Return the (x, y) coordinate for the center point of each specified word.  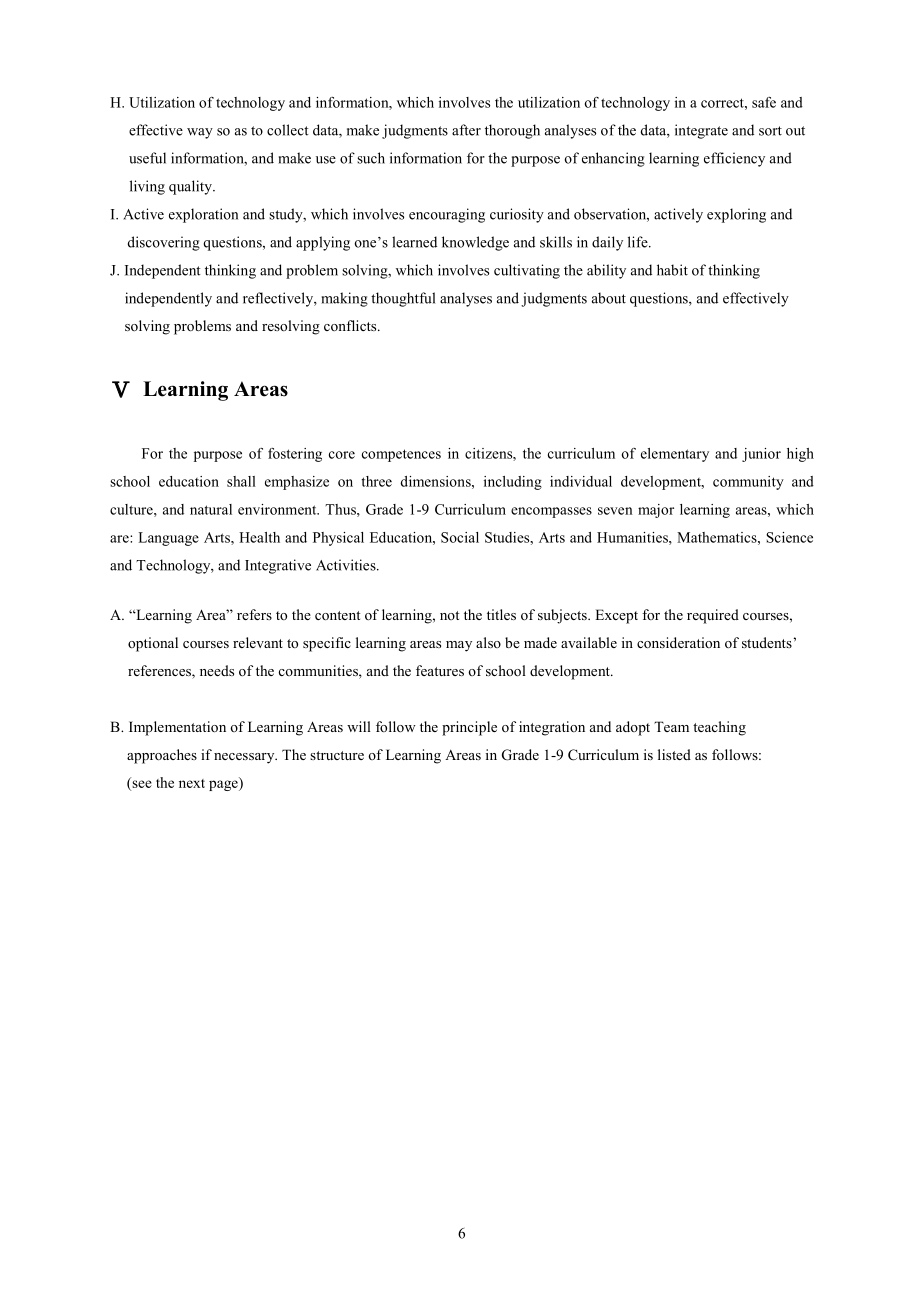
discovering (164, 243)
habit (672, 270)
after (466, 130)
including (513, 483)
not (449, 615)
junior (761, 455)
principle (469, 728)
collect (288, 130)
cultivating (527, 271)
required (713, 616)
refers (254, 614)
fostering (295, 455)
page (224, 785)
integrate (701, 131)
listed (674, 754)
